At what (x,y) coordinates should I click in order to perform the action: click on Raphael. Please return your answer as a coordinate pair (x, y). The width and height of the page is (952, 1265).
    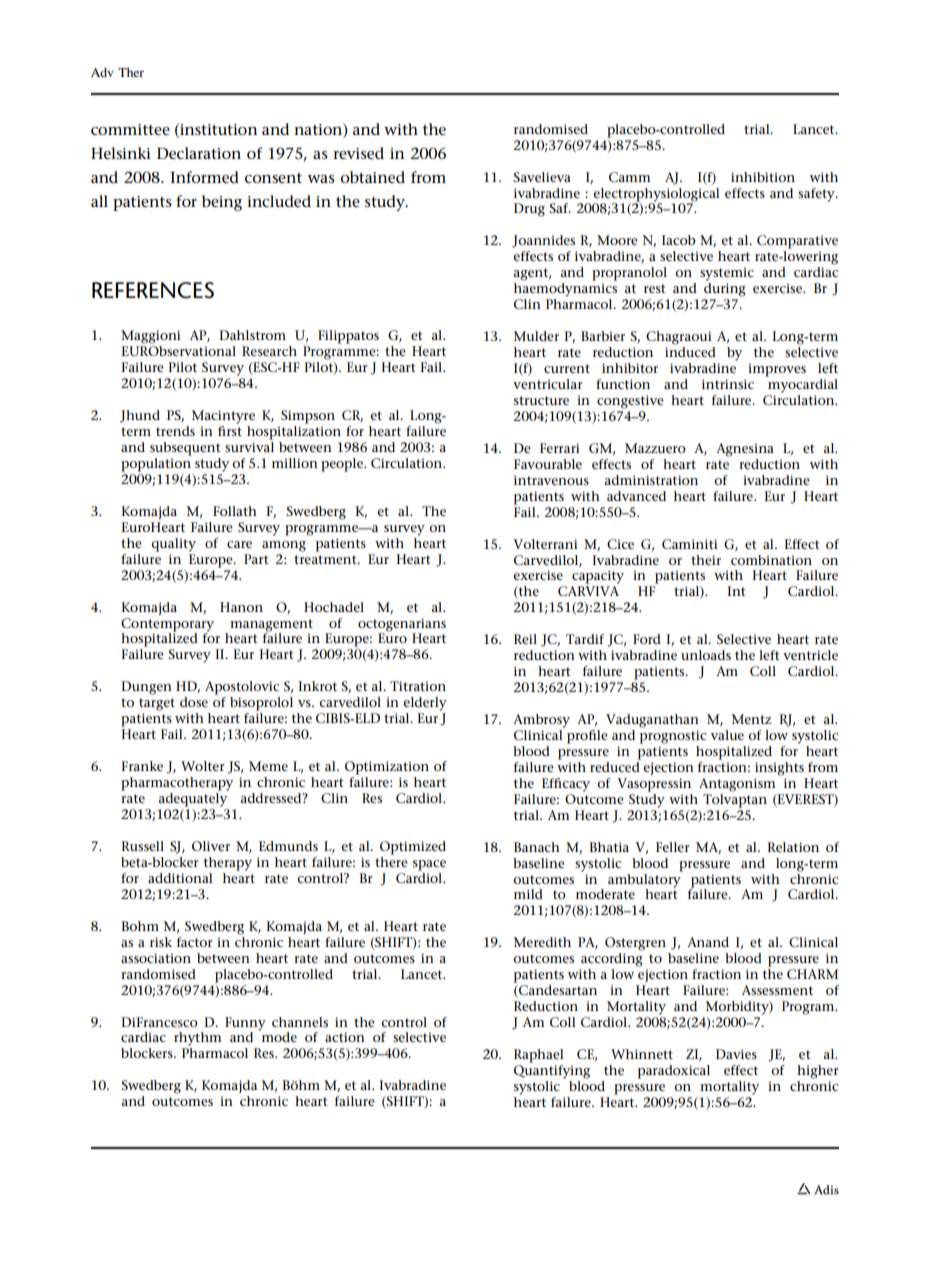
    Looking at the image, I should click on (539, 1056).
